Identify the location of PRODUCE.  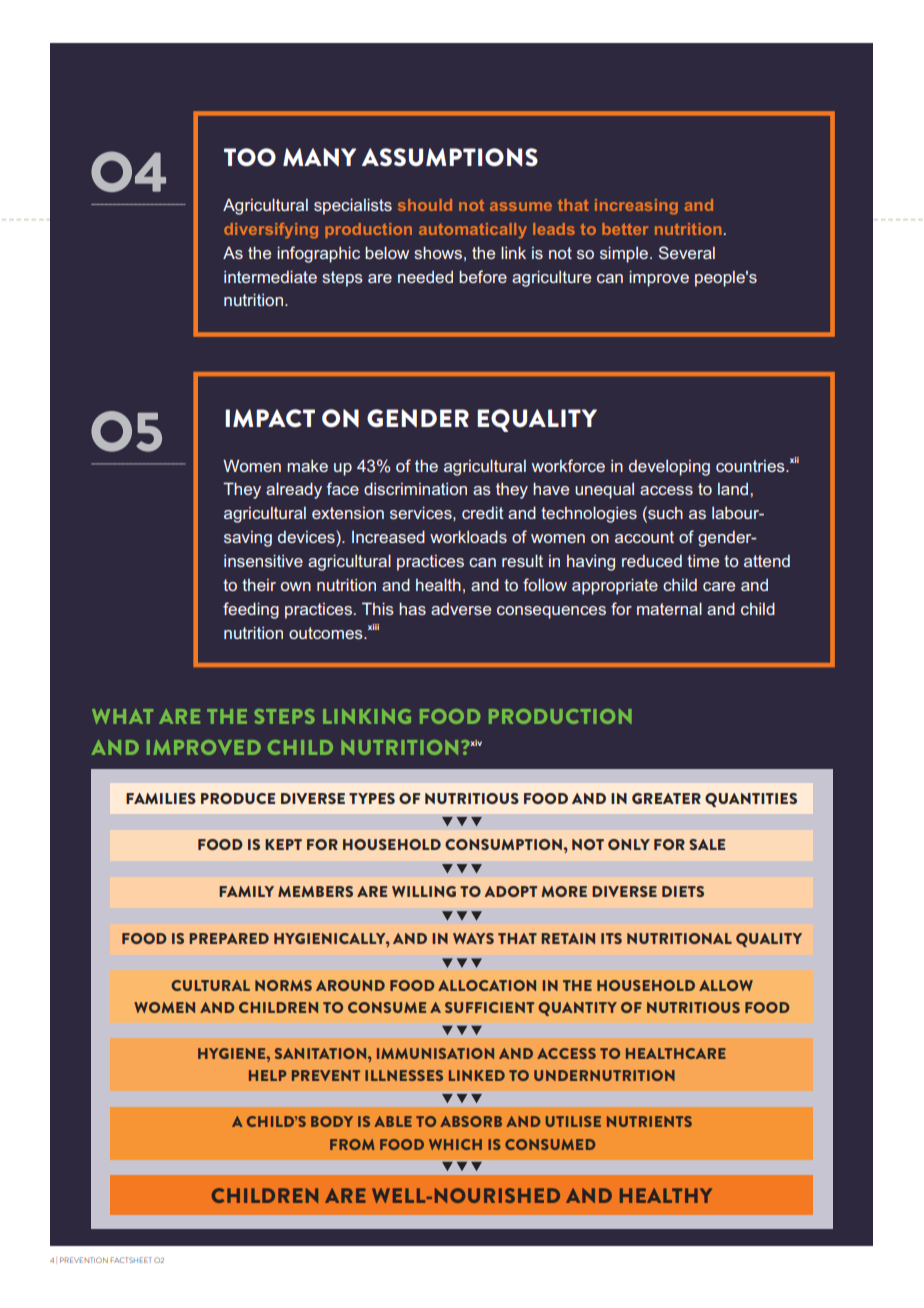
(238, 798).
